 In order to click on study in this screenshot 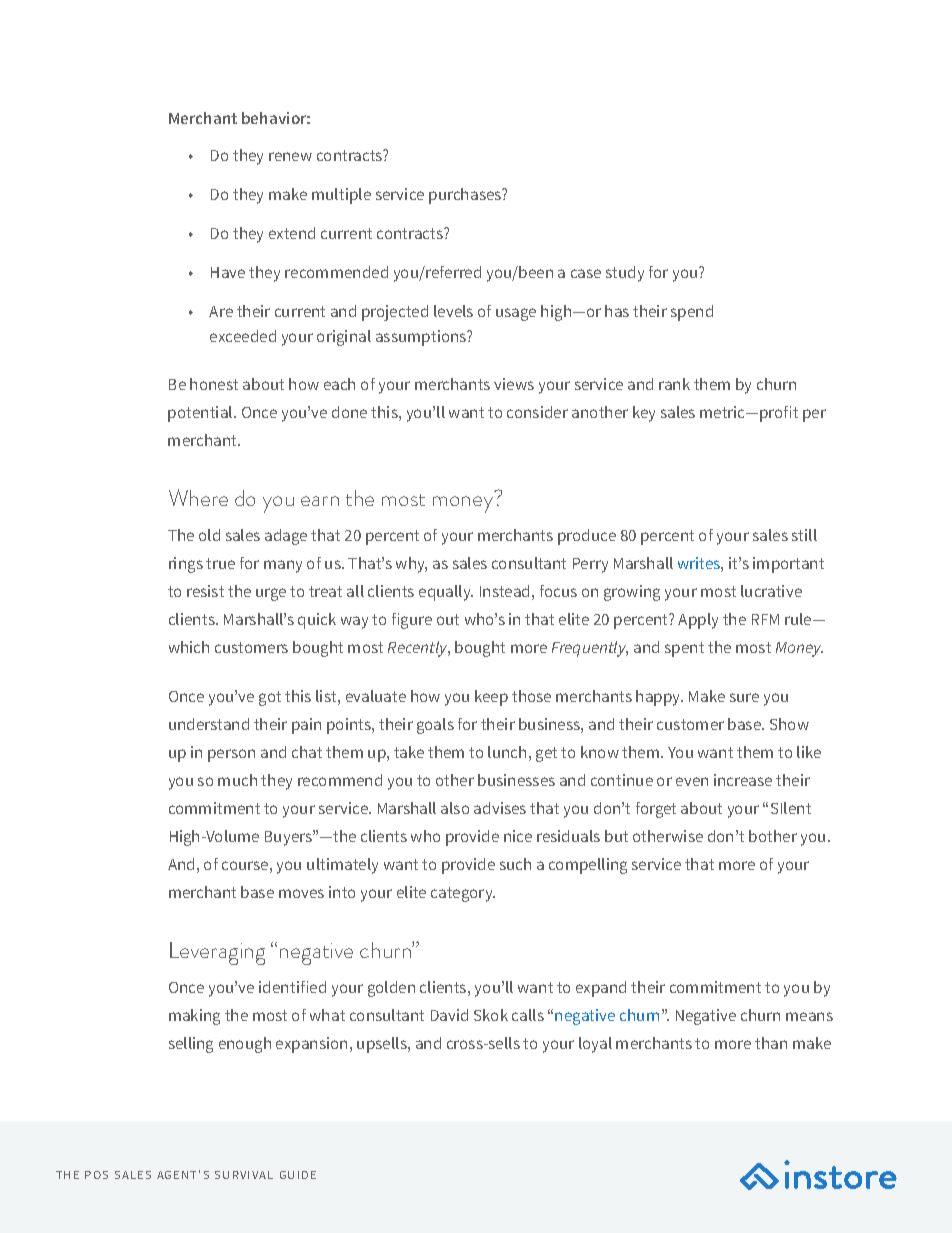, I will do `click(625, 274)`.
